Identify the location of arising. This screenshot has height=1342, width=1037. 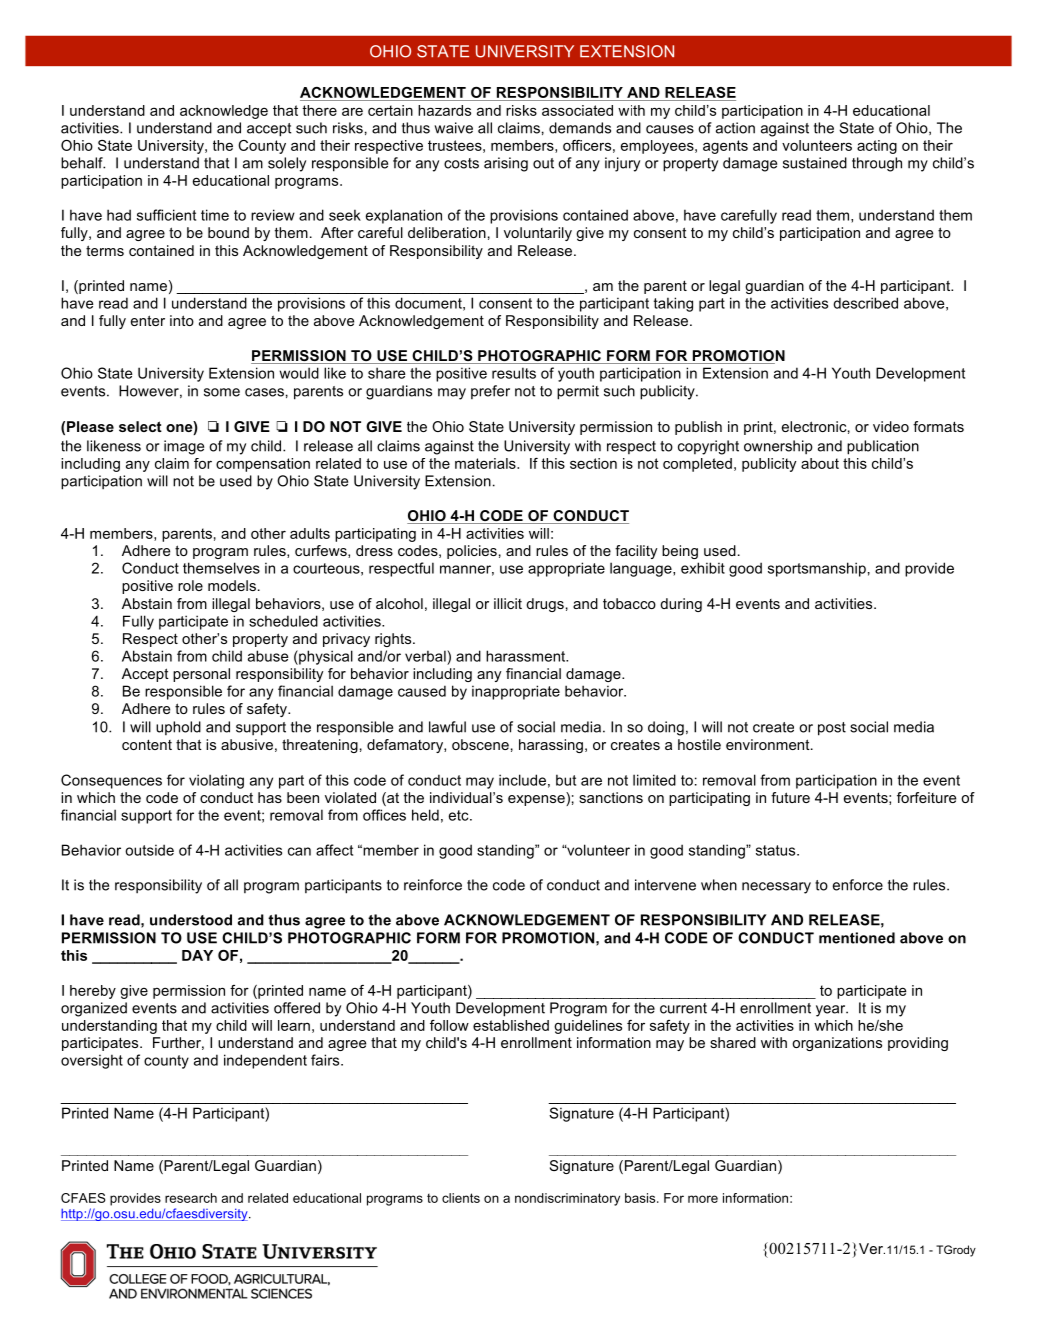
(506, 164).
